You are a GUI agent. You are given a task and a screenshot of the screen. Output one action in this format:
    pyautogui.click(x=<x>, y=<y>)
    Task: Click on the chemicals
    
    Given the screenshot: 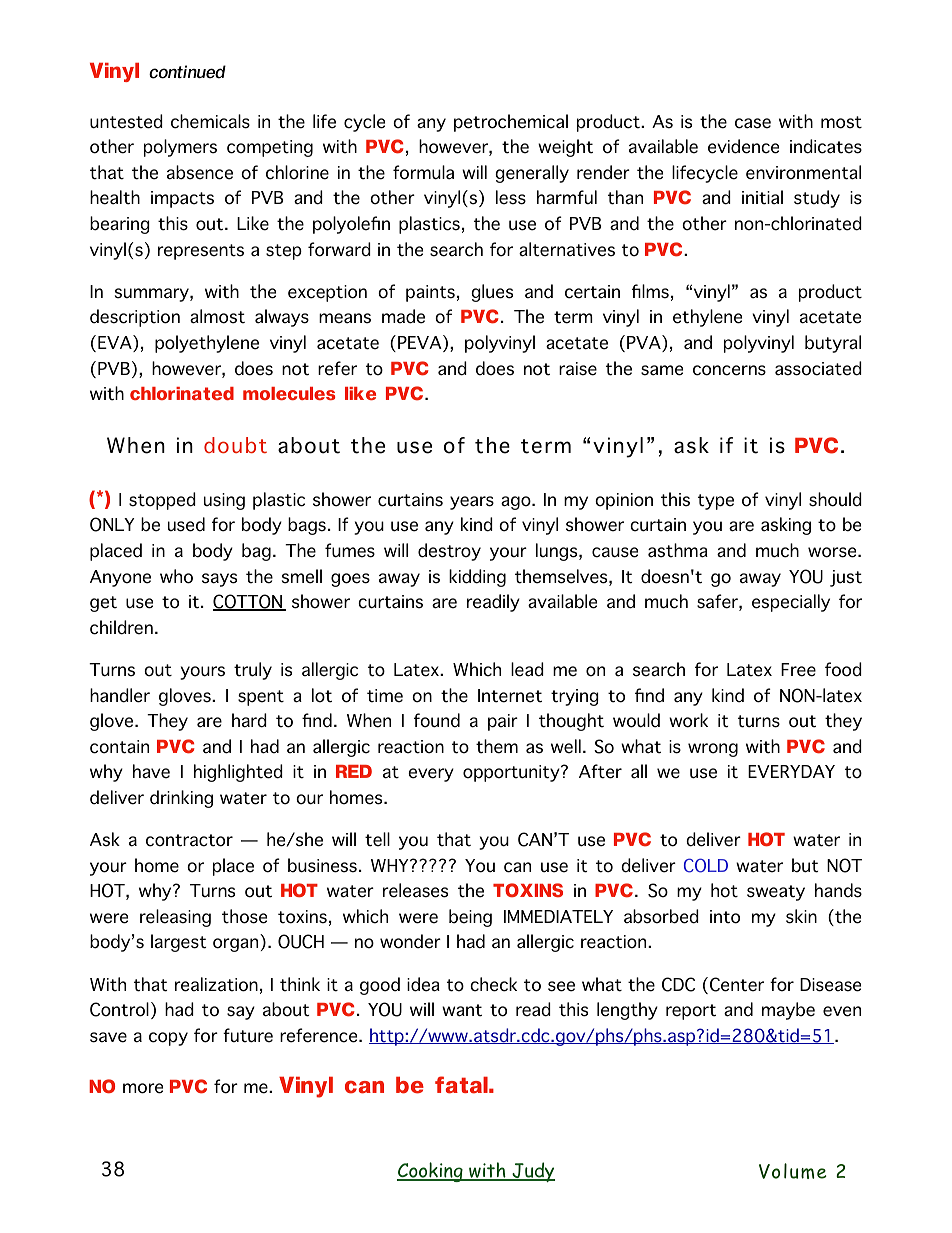 What is the action you would take?
    pyautogui.click(x=210, y=121)
